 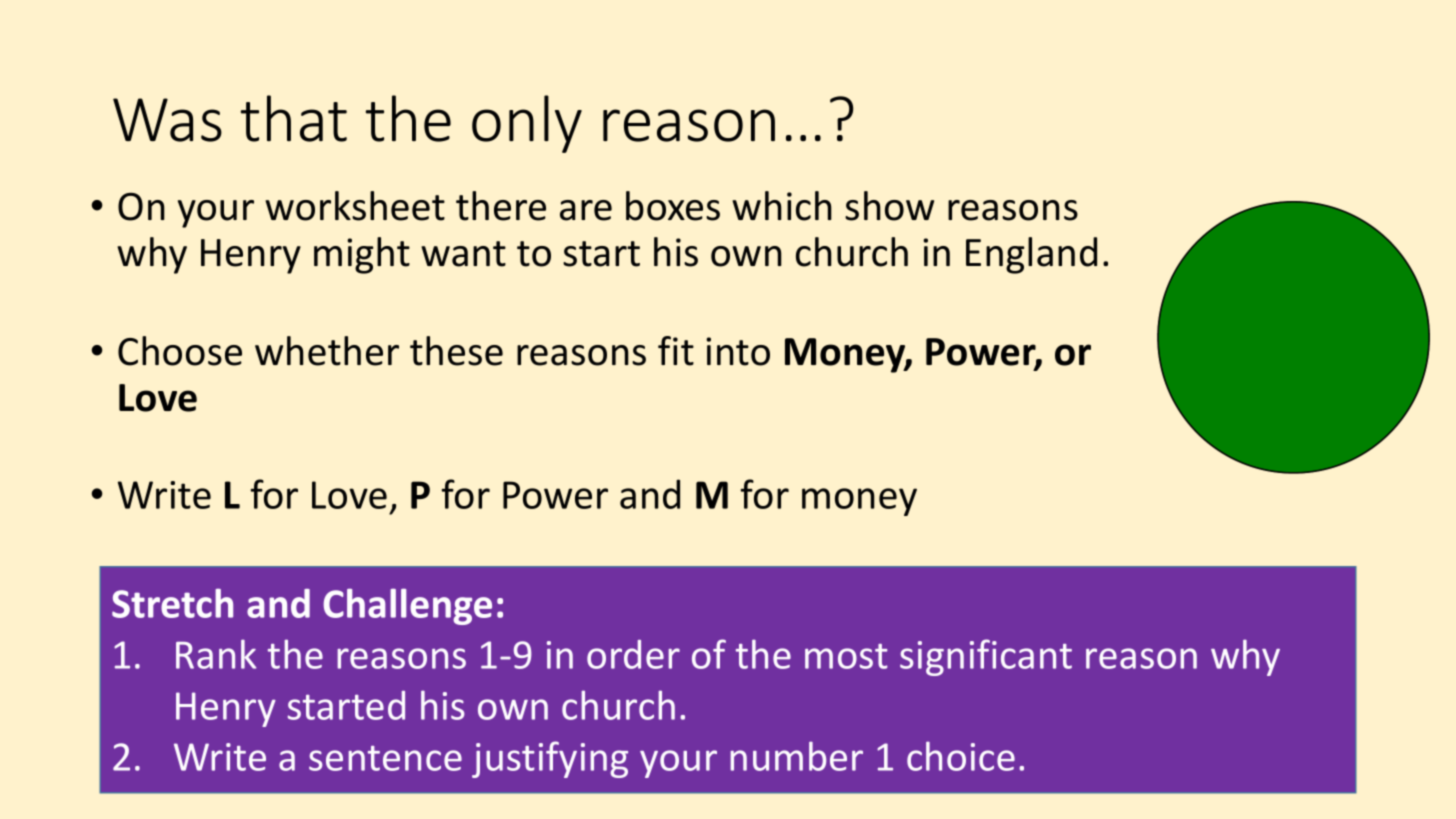 I want to click on Stretch, so click(x=172, y=603).
